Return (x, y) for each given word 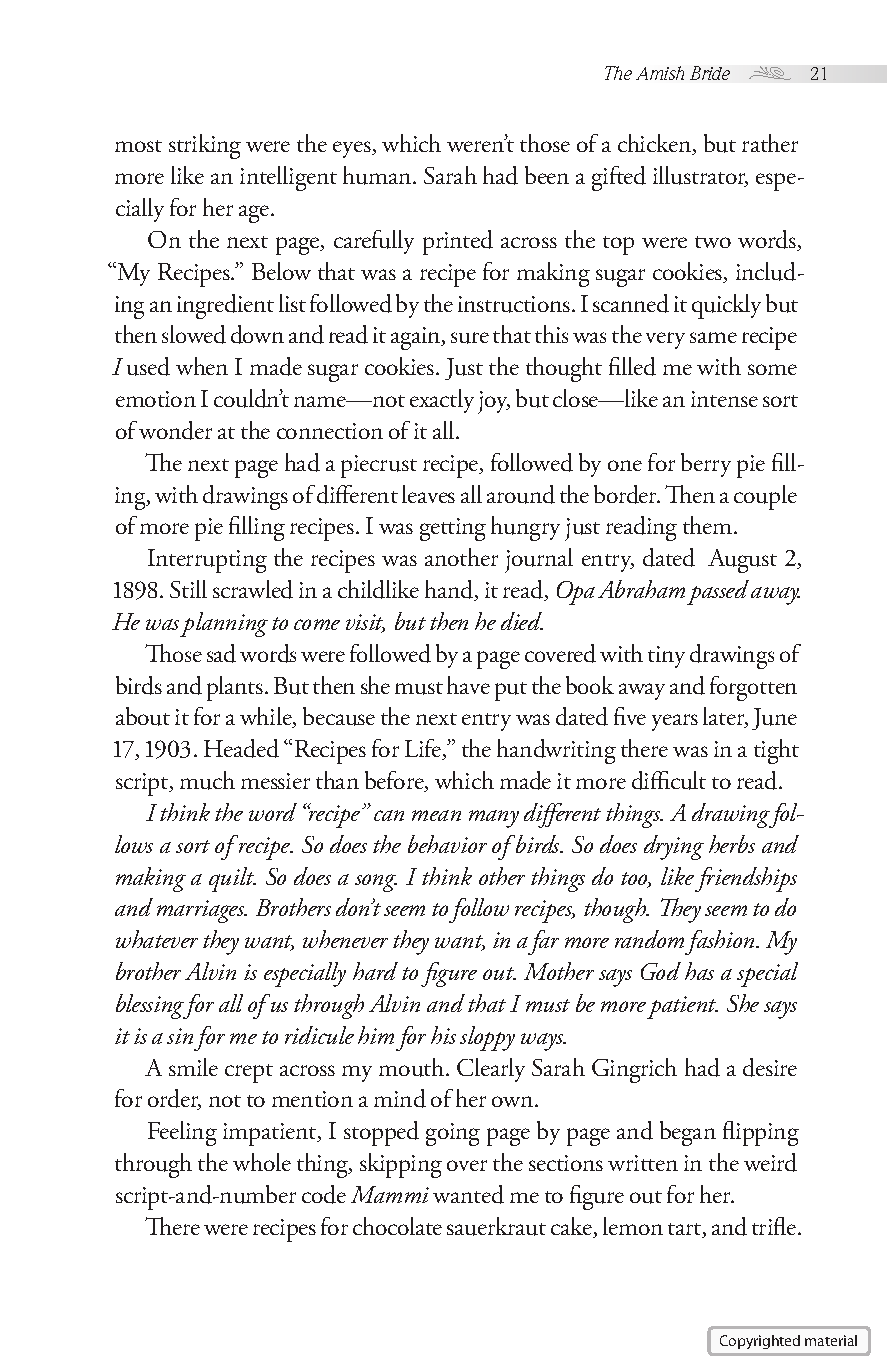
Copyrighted (760, 1342)
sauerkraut (496, 1226)
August (742, 561)
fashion (721, 942)
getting (453, 529)
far (543, 942)
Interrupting (207, 561)
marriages (202, 911)
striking (205, 146)
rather (770, 143)
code (324, 1194)
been (547, 175)
